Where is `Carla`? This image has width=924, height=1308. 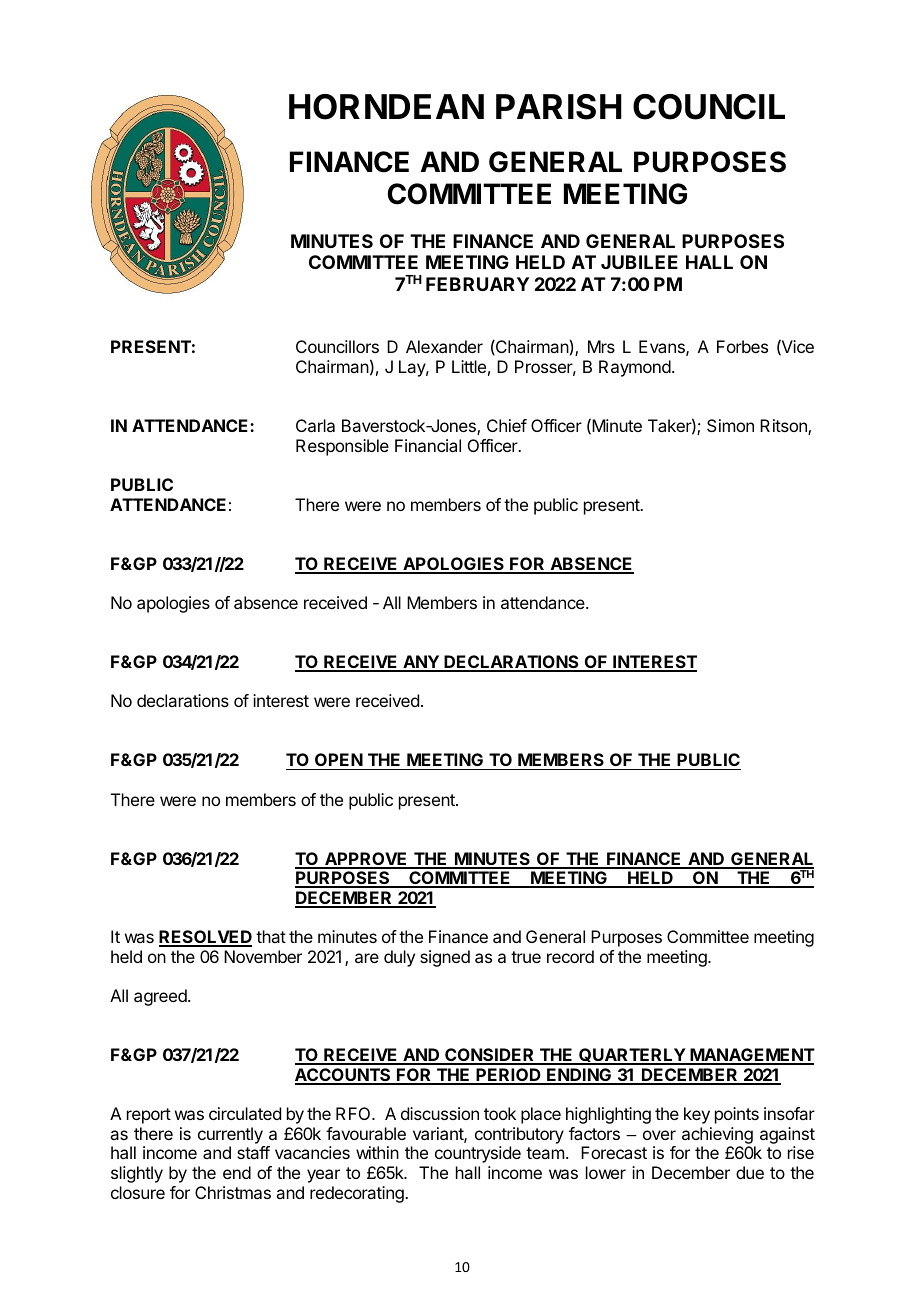
Carla is located at coordinates (315, 425).
